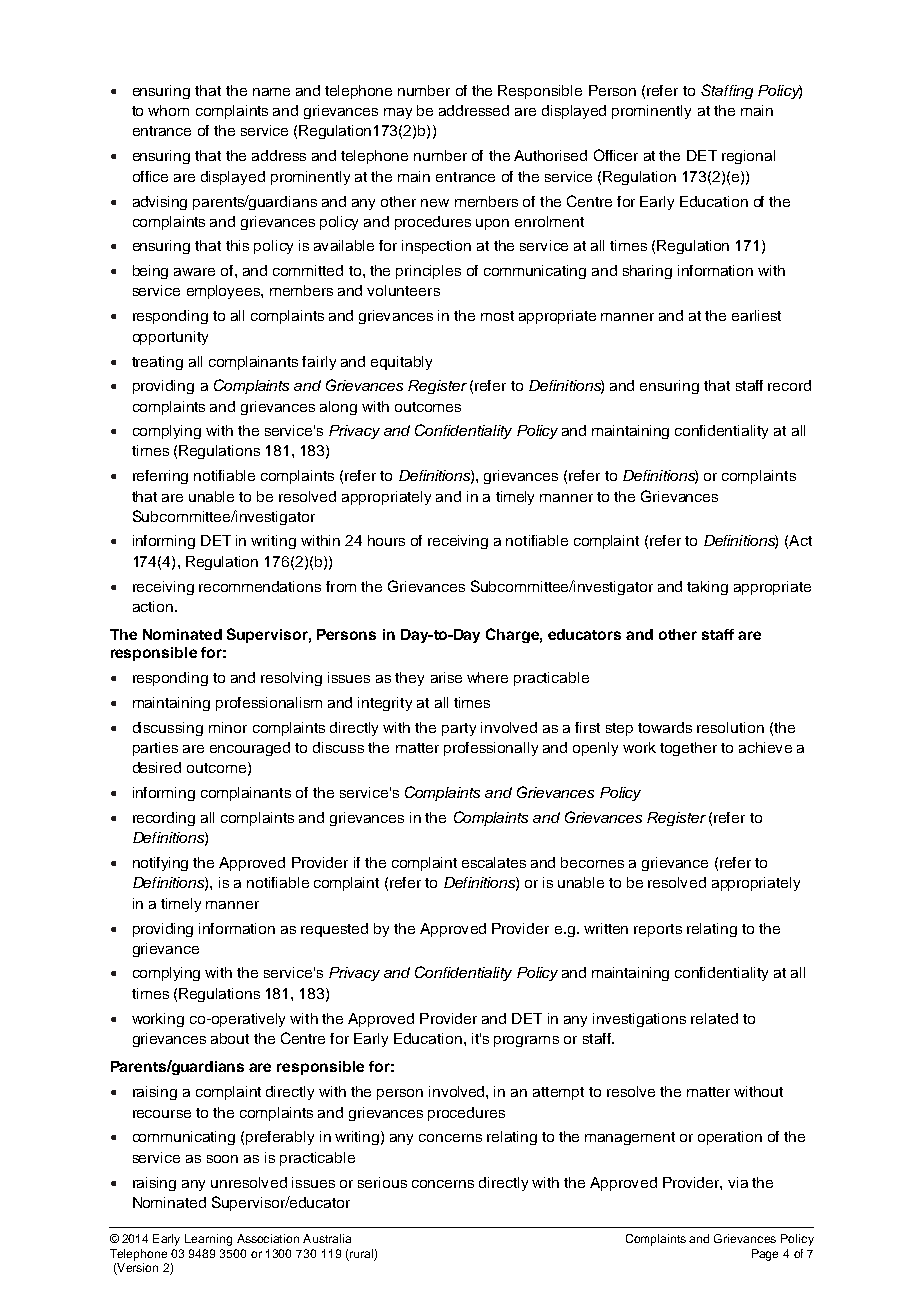 This document has height=1308, width=924. Describe the element at coordinates (398, 113) in the document. I see `may` at that location.
